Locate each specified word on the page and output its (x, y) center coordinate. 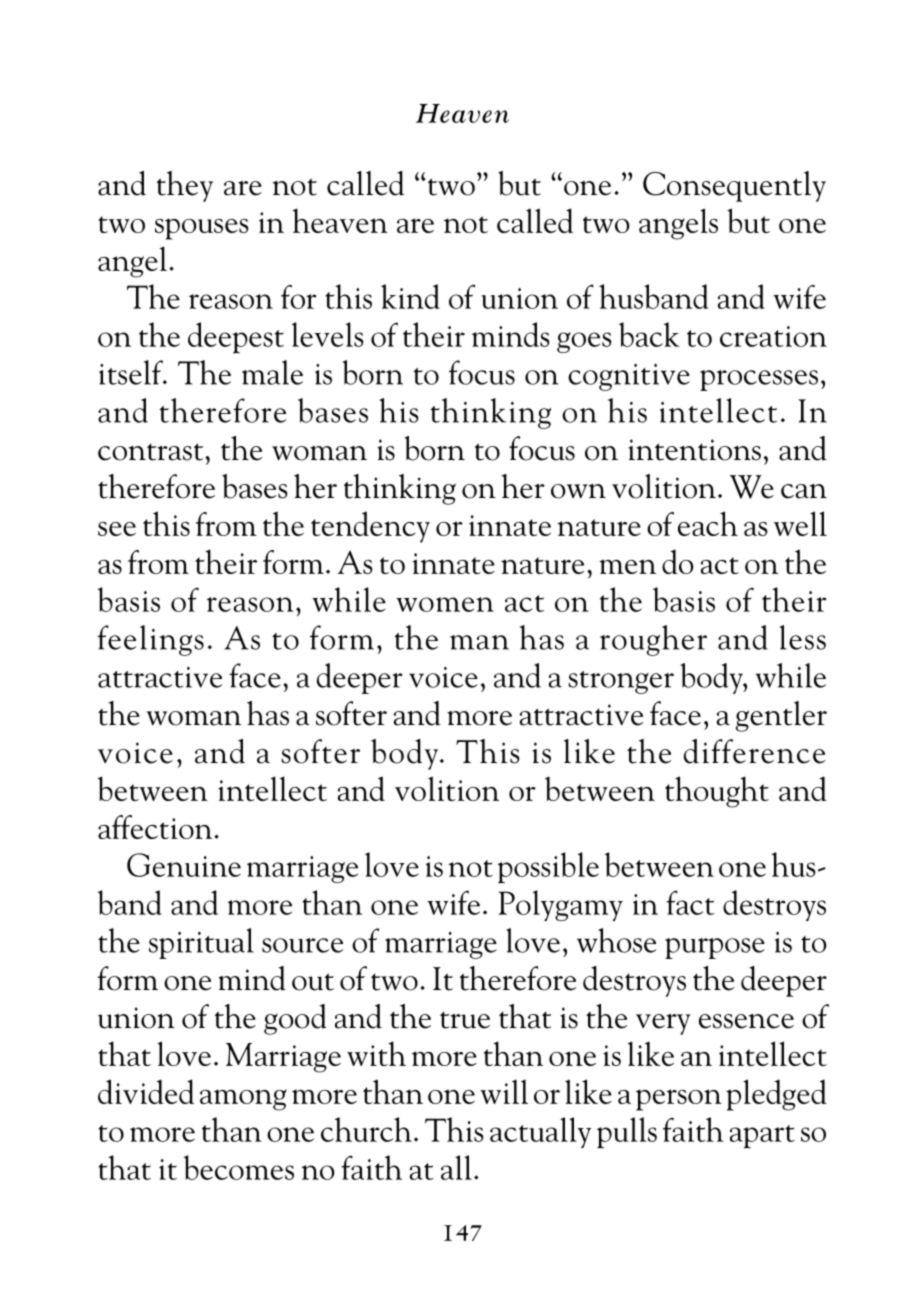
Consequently (734, 186)
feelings (150, 640)
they (184, 186)
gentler (781, 716)
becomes (239, 1167)
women (445, 604)
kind (410, 296)
